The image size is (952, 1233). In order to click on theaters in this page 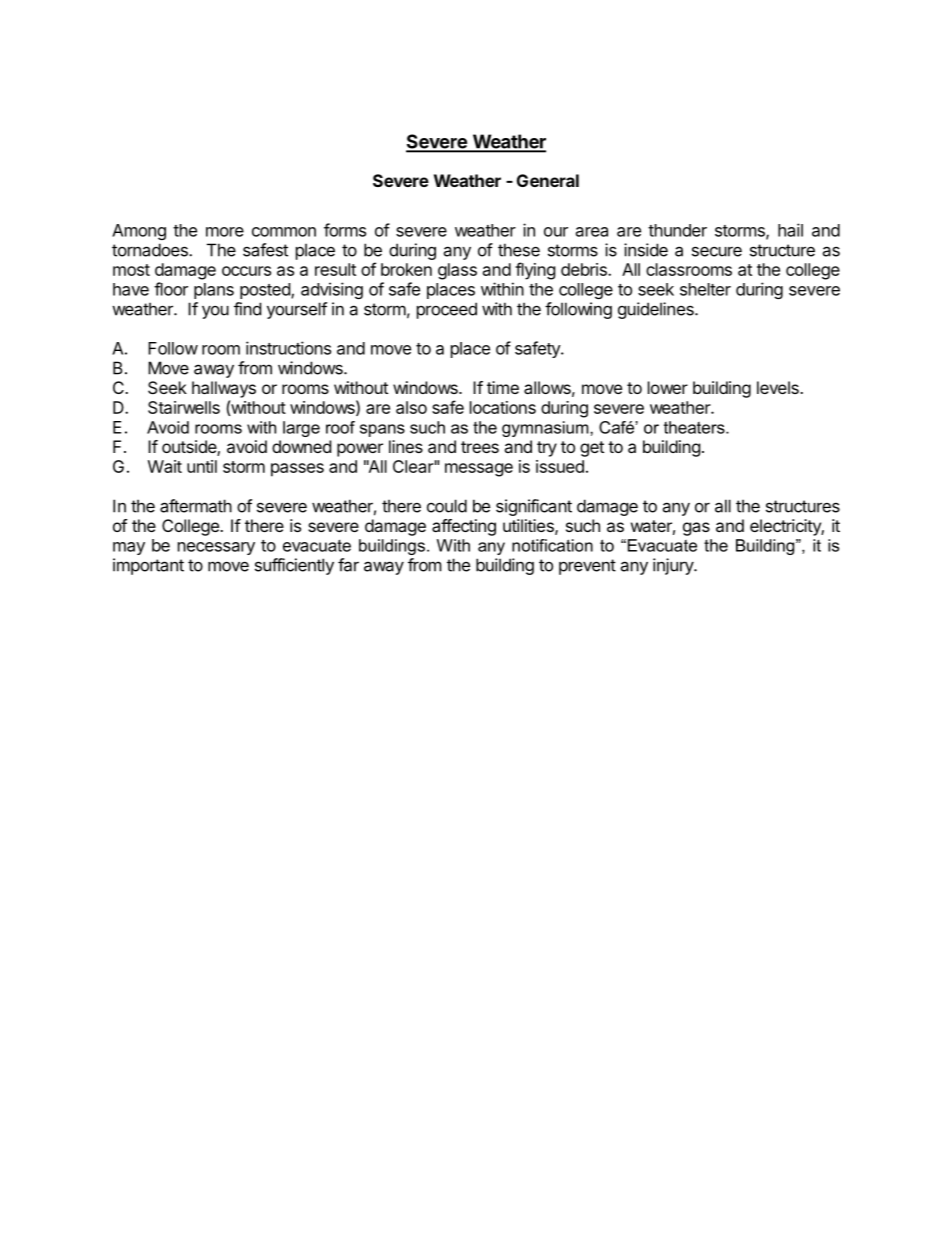, I will do `click(695, 427)`.
